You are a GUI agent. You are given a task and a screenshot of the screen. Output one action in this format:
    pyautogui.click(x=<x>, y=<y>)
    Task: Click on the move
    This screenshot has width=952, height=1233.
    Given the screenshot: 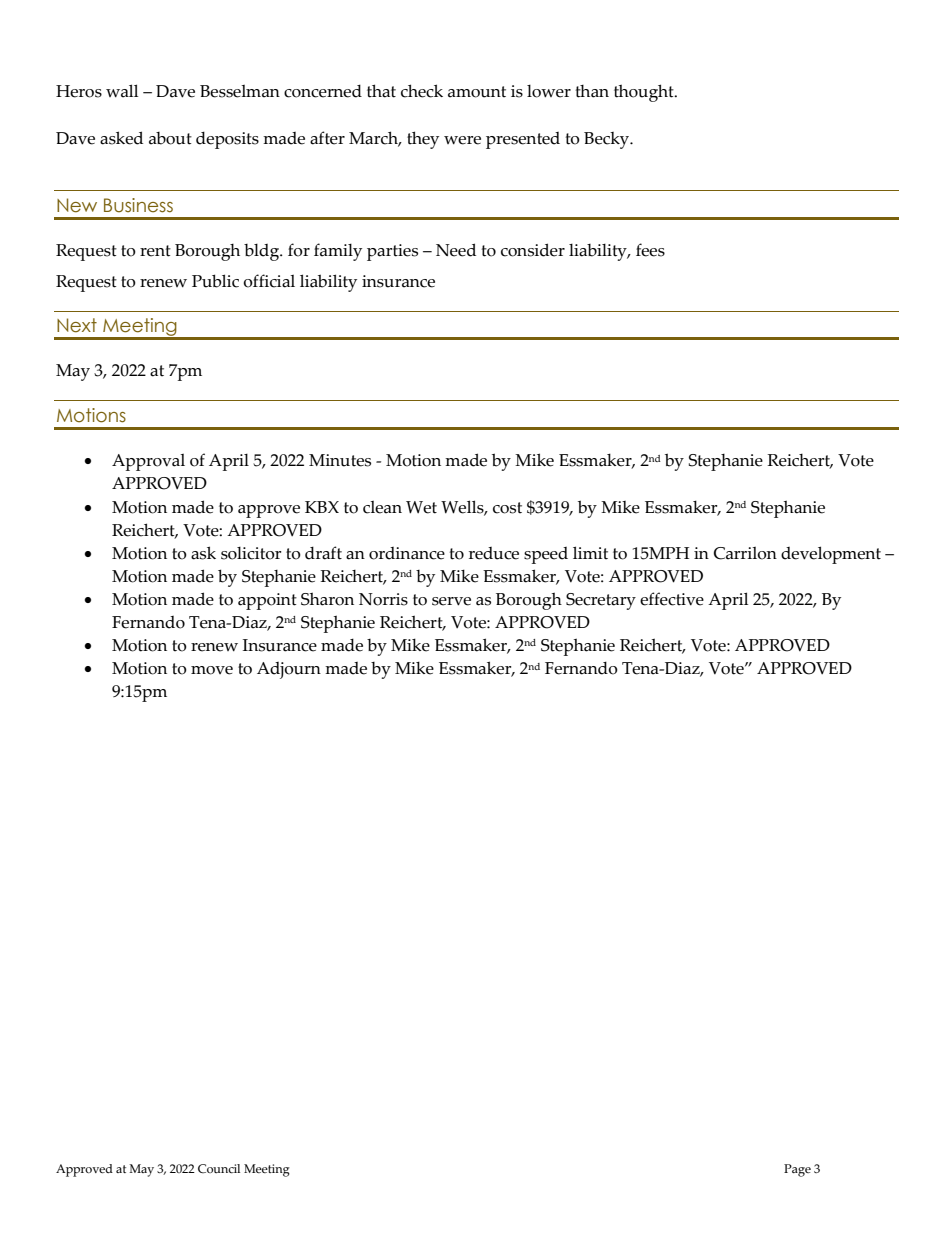 What is the action you would take?
    pyautogui.click(x=212, y=670)
